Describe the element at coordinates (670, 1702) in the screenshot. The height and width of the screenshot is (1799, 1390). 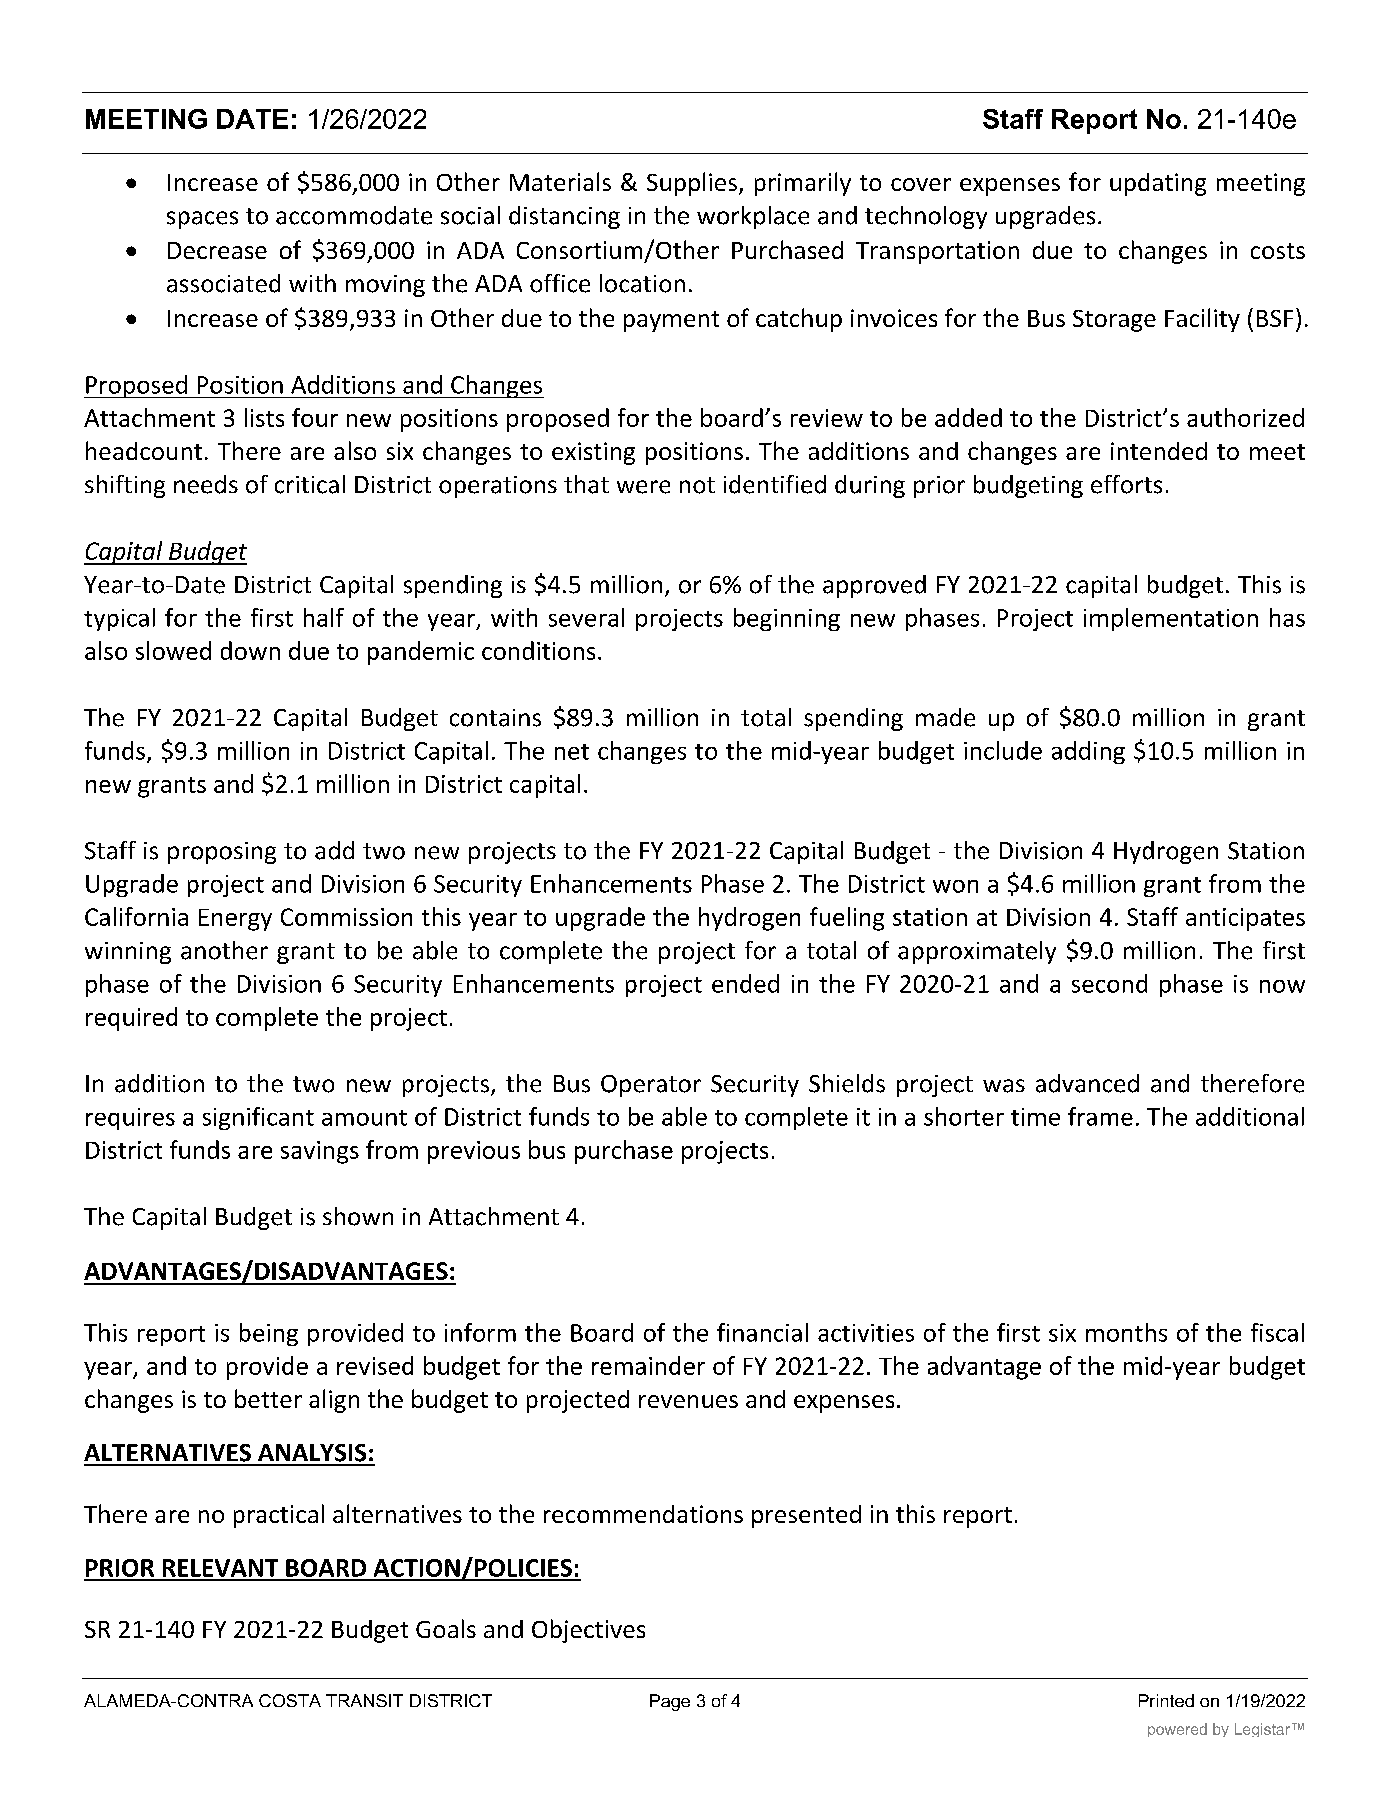
I see `Page` at that location.
